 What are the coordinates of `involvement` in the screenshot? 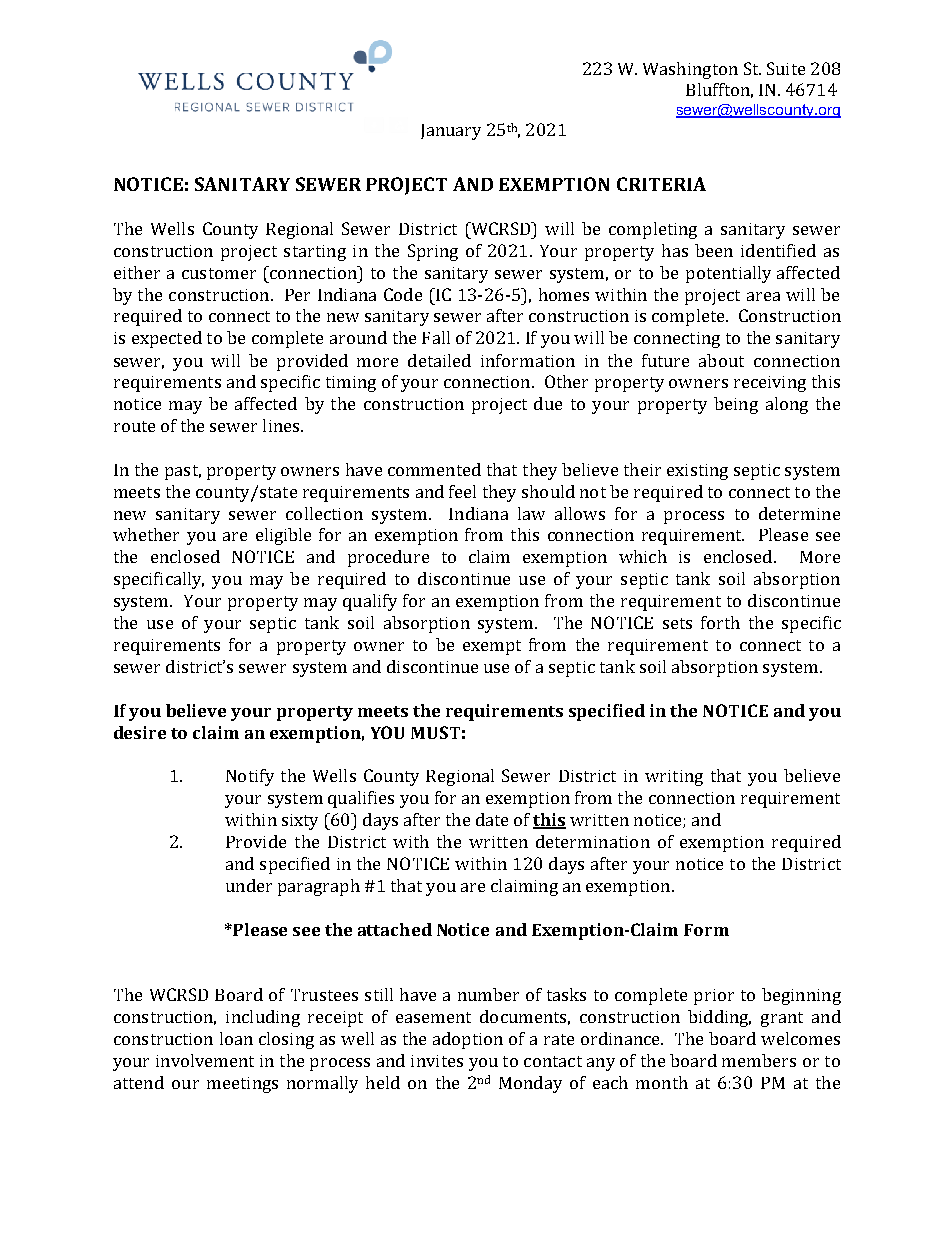 It's located at (205, 1060).
